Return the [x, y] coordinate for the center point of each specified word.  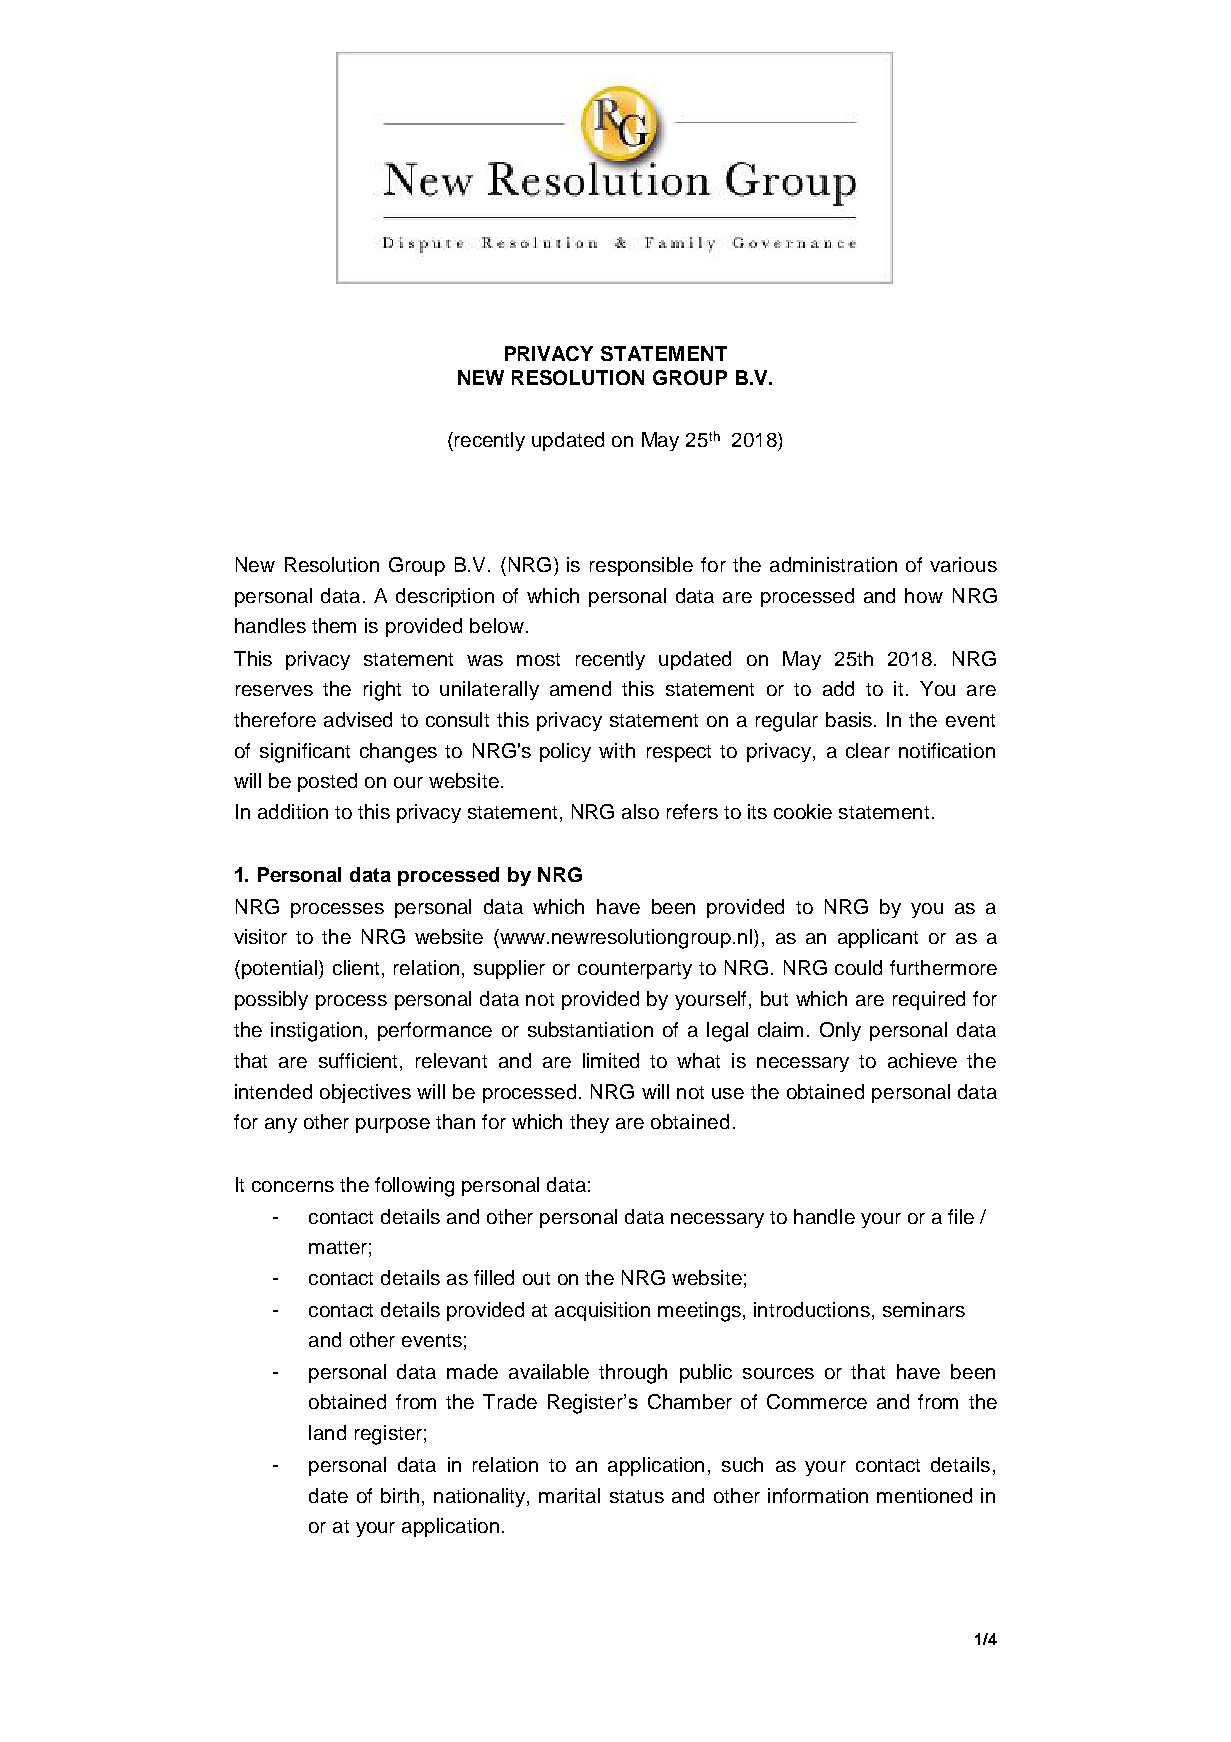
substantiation [590, 1029]
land [327, 1432]
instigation [316, 1032]
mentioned [924, 1495]
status [637, 1496]
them [334, 625]
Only [840, 1031]
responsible [641, 566]
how [924, 595]
